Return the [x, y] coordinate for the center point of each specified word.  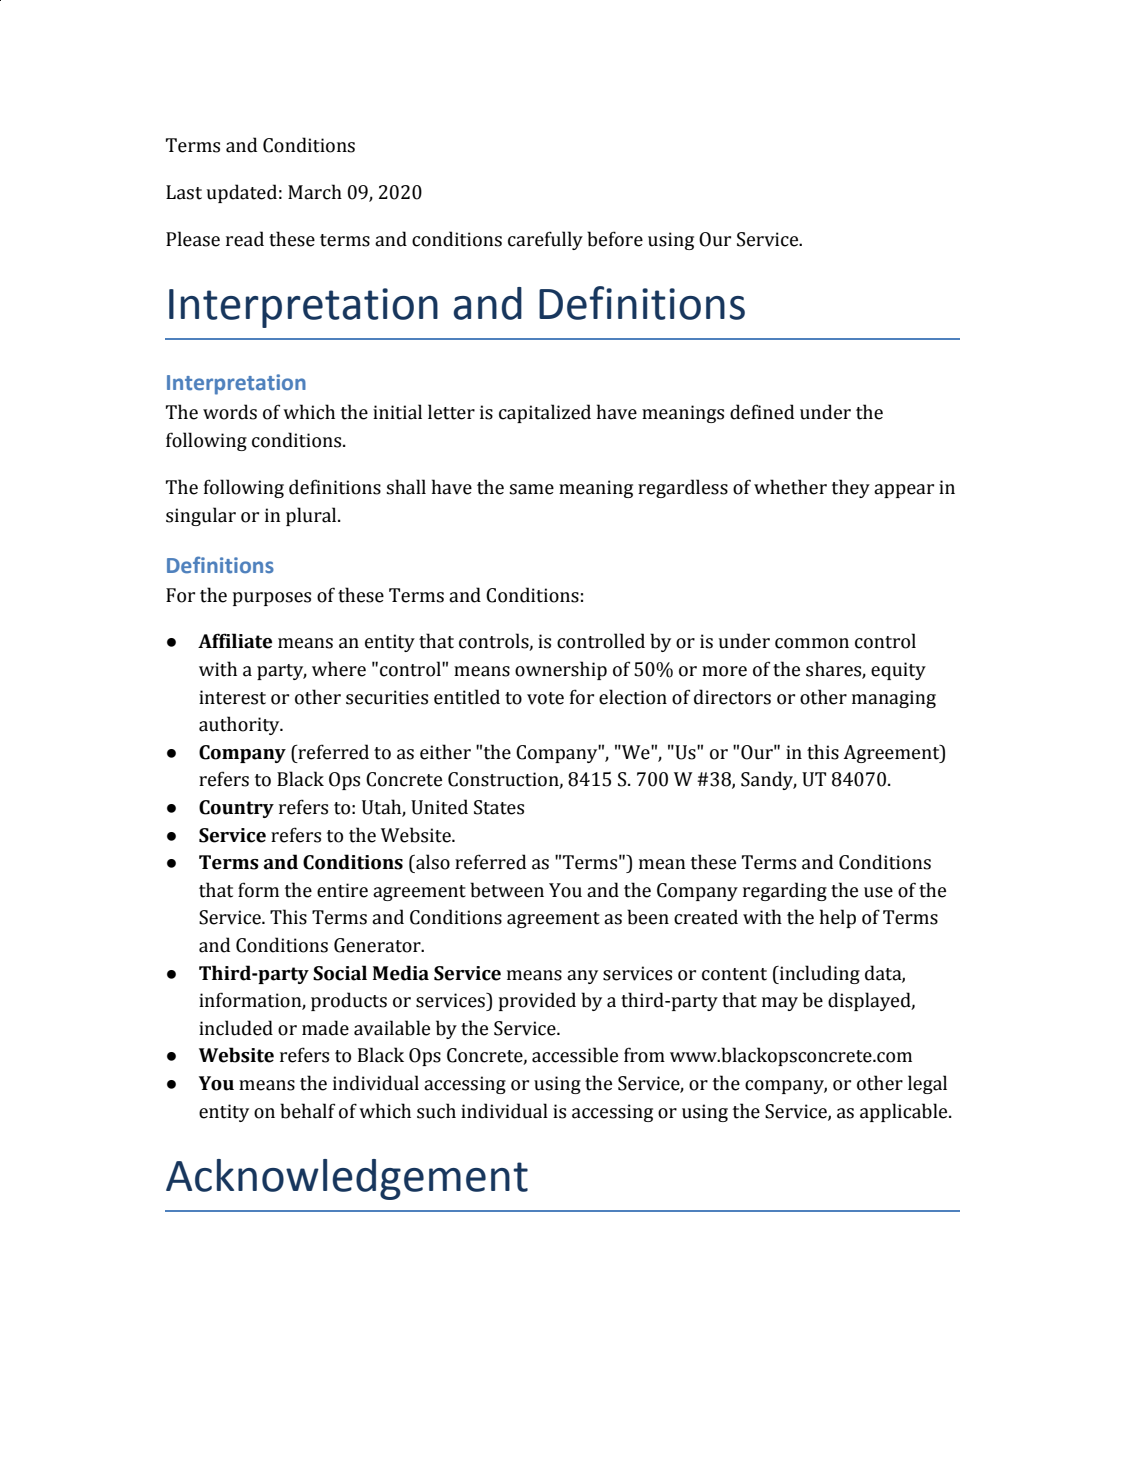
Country [236, 809]
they [851, 488]
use [878, 892]
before [615, 239]
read [245, 239]
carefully [545, 240]
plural [312, 516]
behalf [307, 1111]
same [531, 489]
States [499, 807]
